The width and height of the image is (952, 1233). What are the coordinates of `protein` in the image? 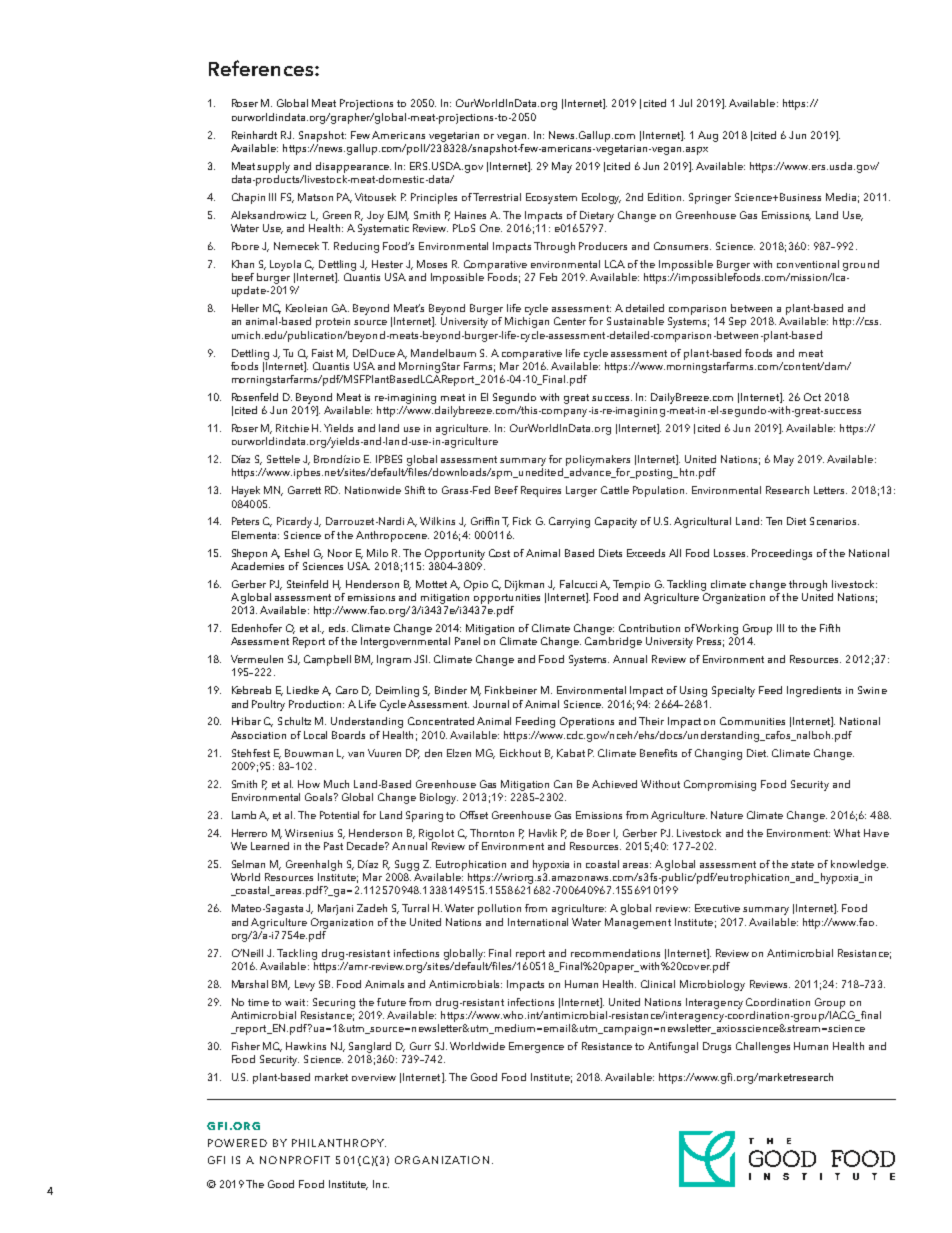 It's located at (333, 323).
